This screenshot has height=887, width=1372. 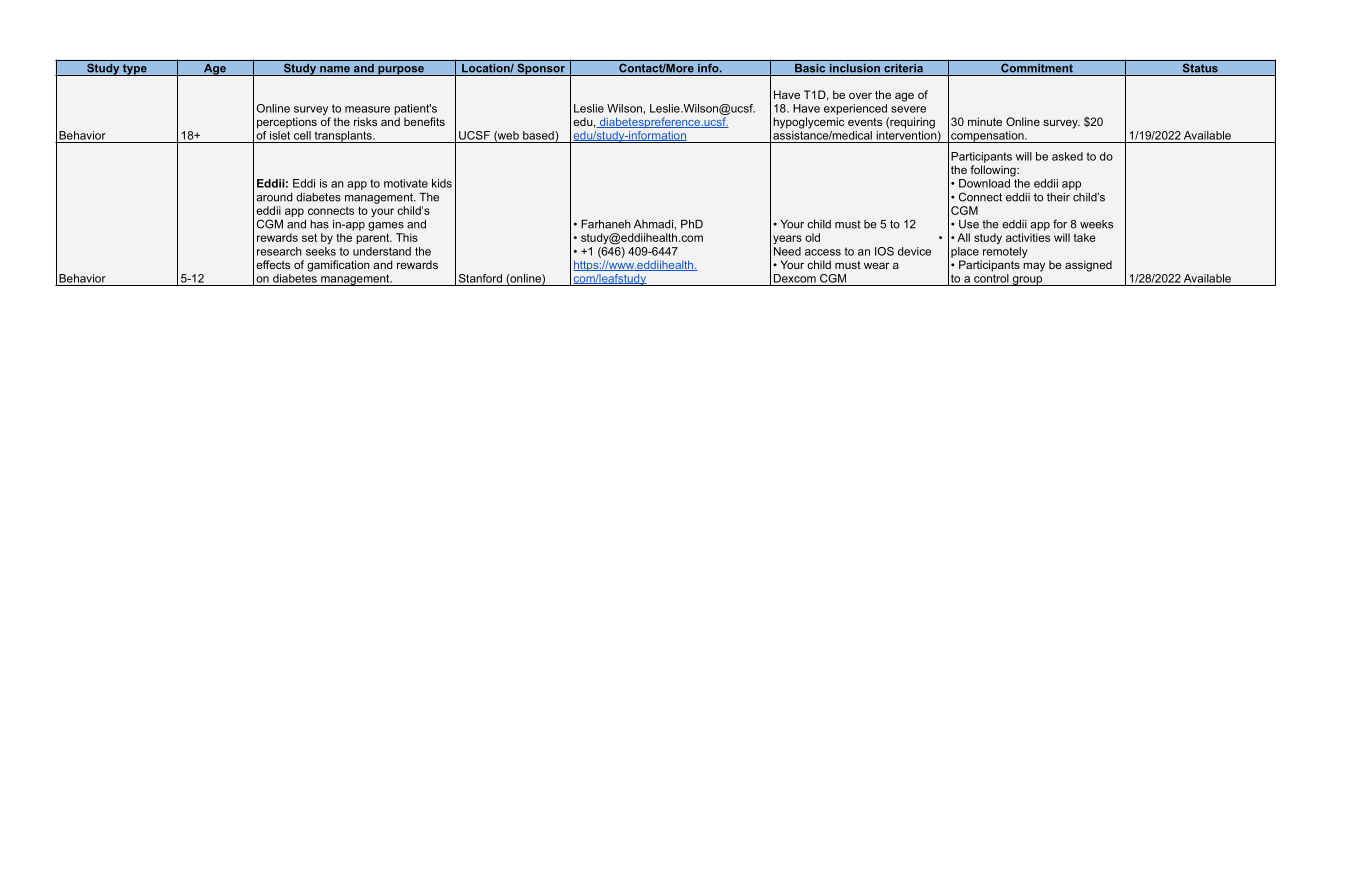 What do you see at coordinates (653, 224) in the screenshot?
I see `Ahmadi` at bounding box center [653, 224].
